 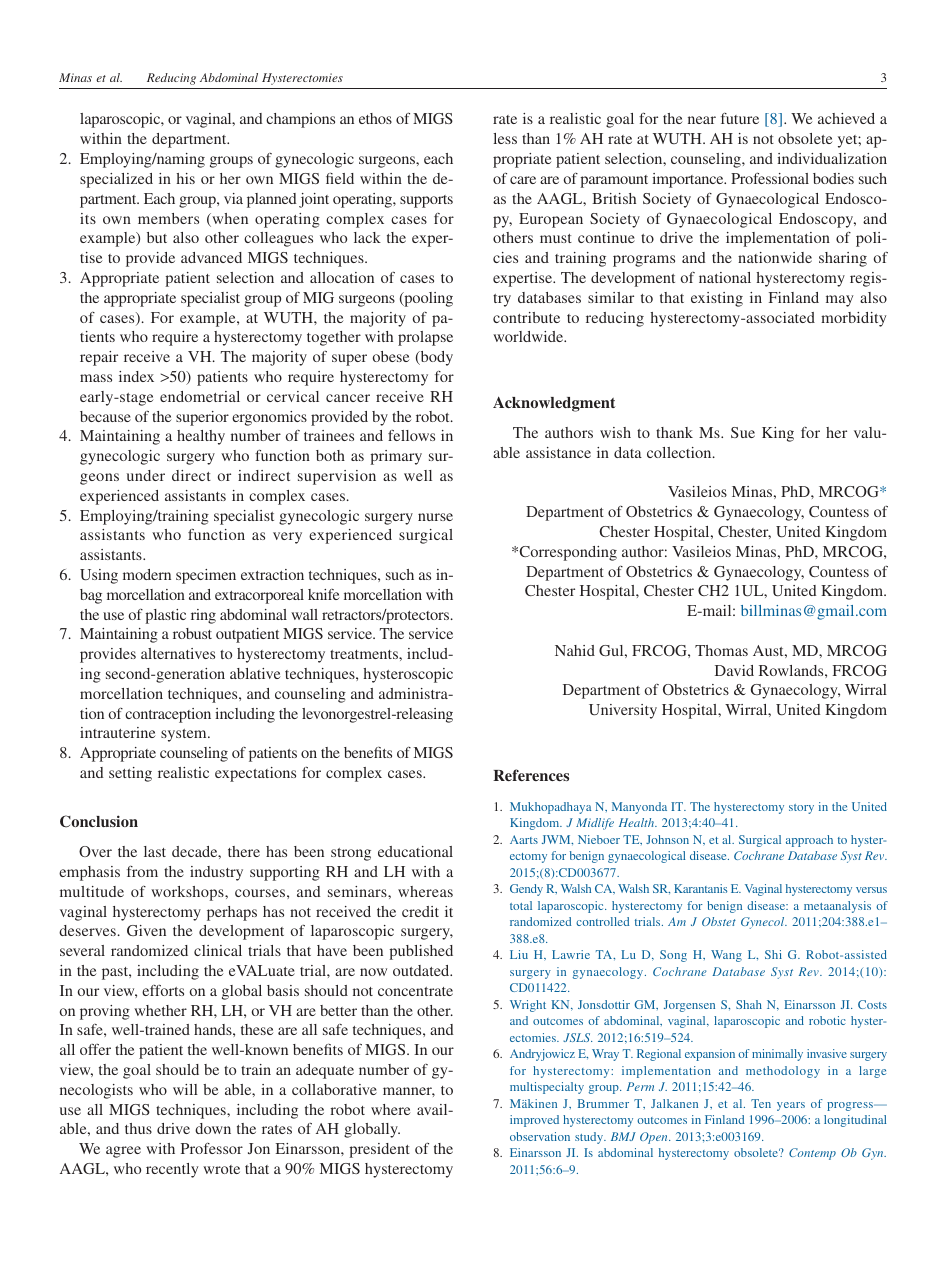 What do you see at coordinates (130, 774) in the screenshot?
I see `setting` at bounding box center [130, 774].
